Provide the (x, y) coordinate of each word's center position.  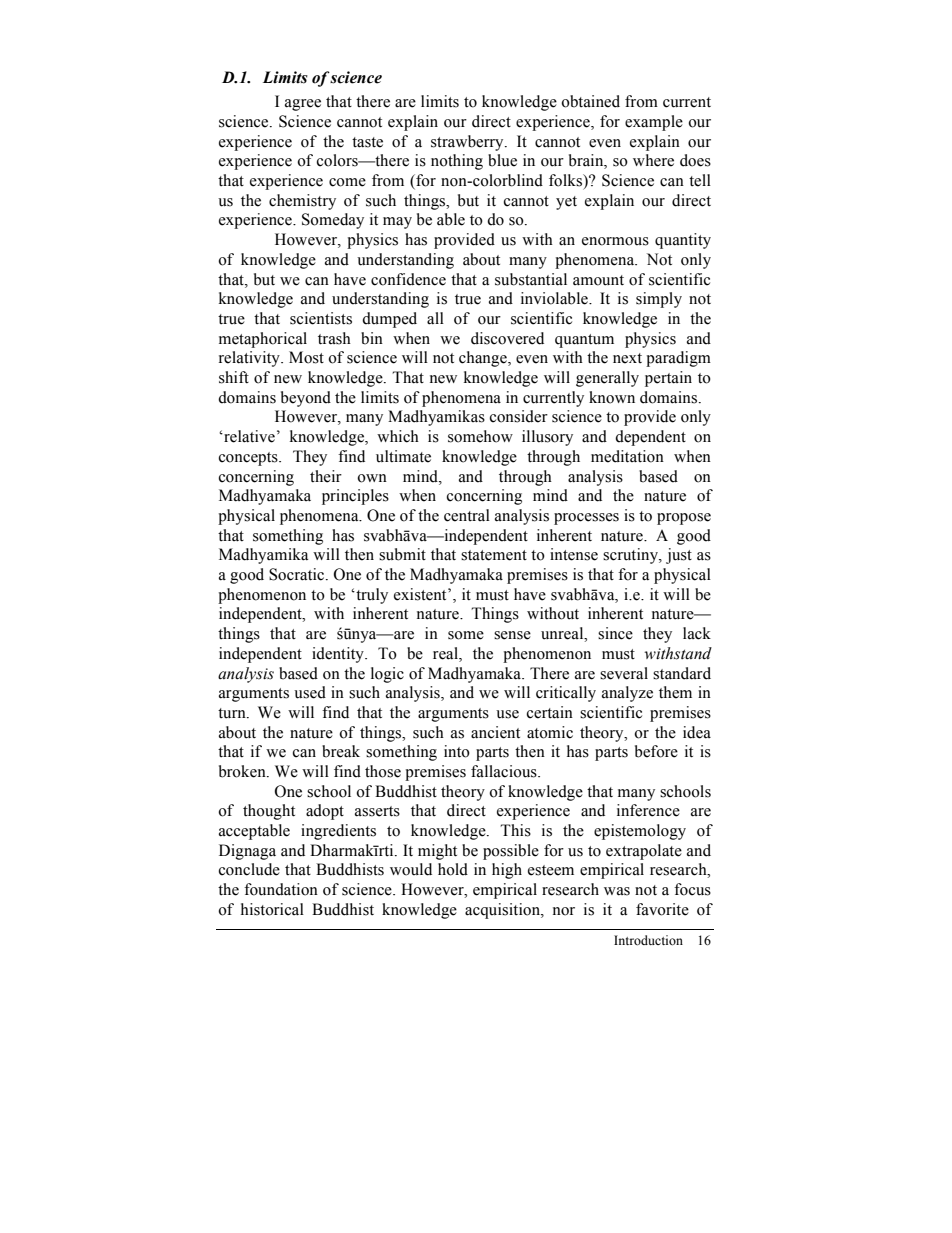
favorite (662, 909)
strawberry (468, 143)
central (467, 515)
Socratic (298, 574)
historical (272, 909)
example (654, 123)
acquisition (503, 911)
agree (303, 105)
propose (684, 519)
